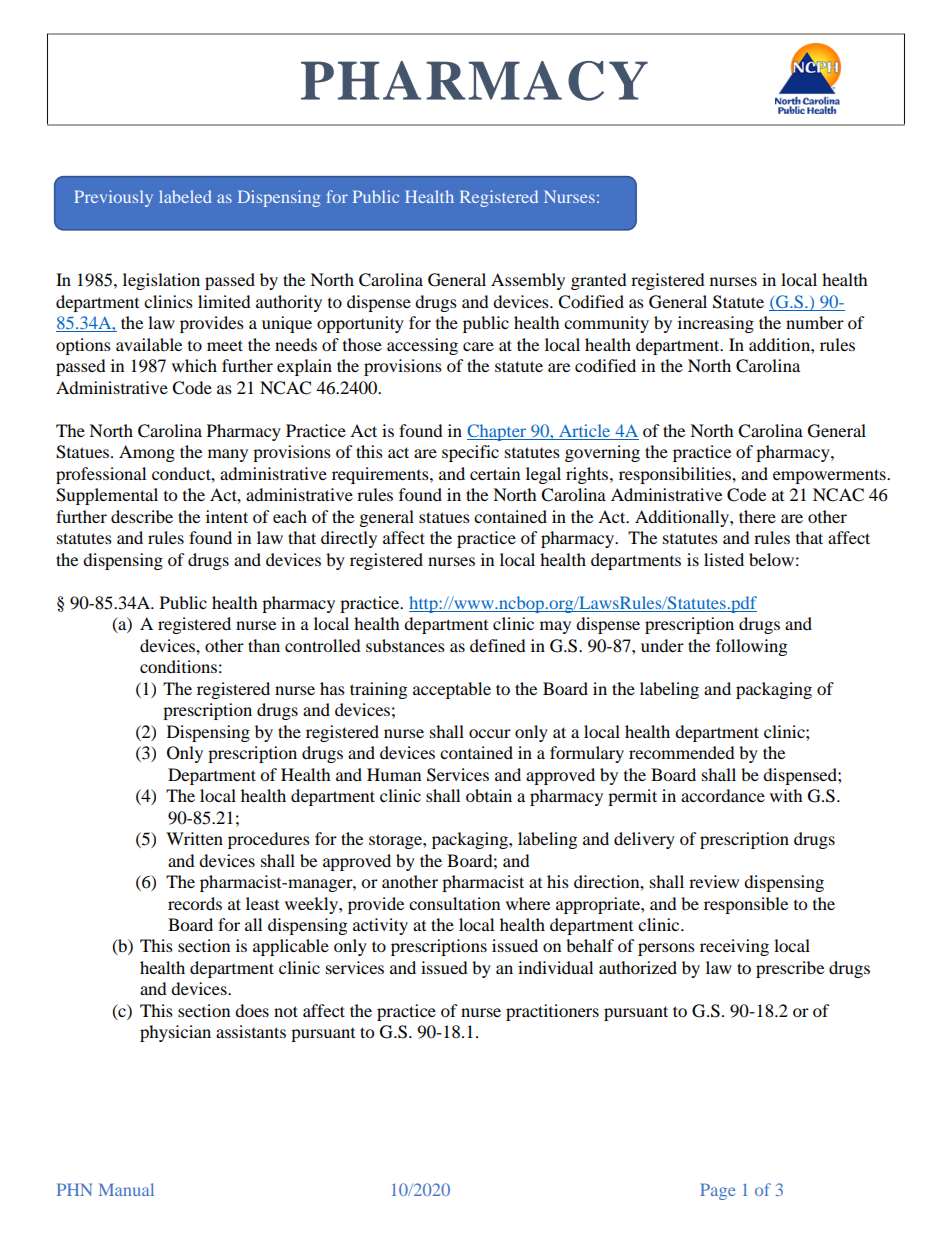 This page has width=952, height=1233. What do you see at coordinates (349, 539) in the page?
I see `directly` at bounding box center [349, 539].
